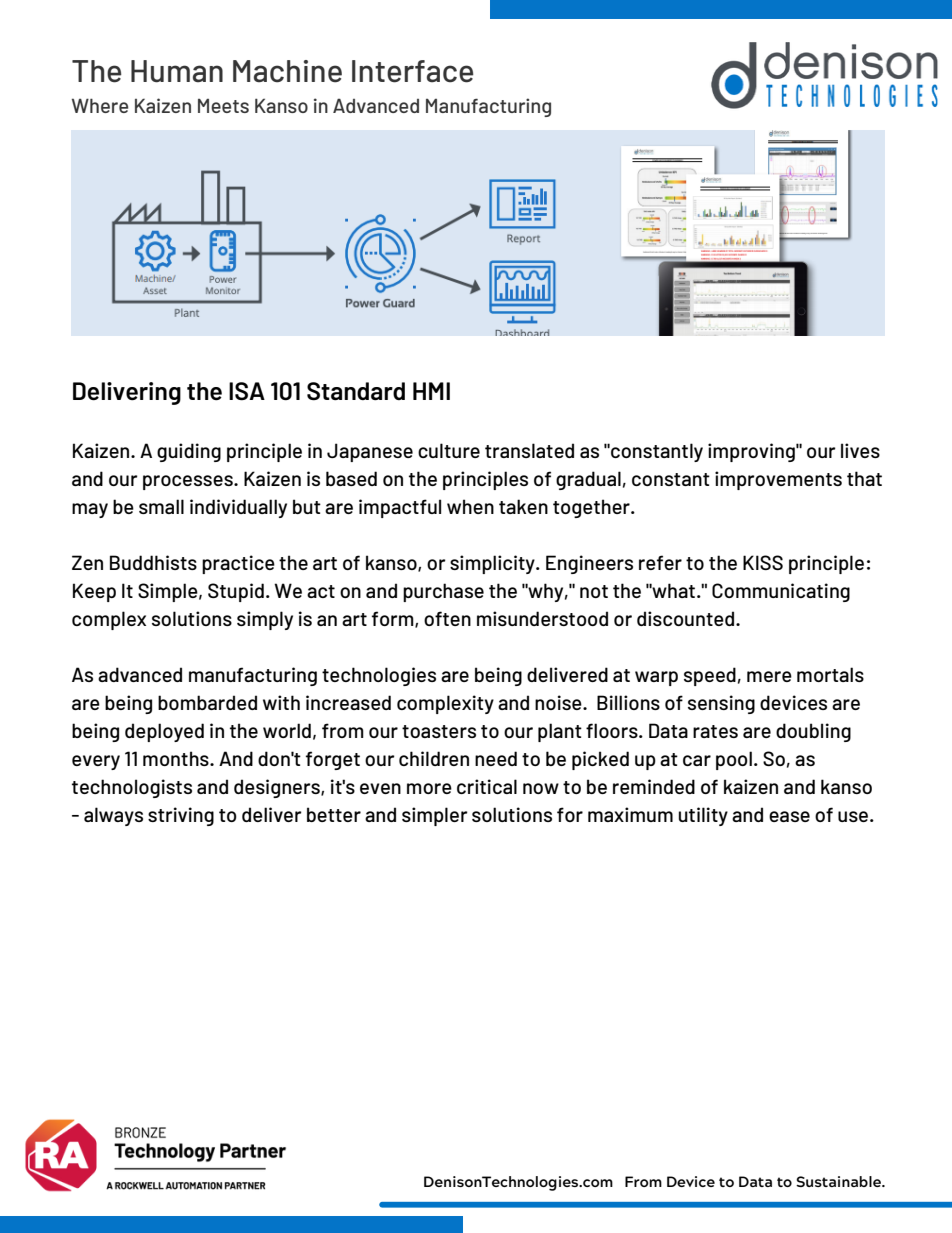 The width and height of the page is (952, 1233). I want to click on striving, so click(181, 816).
